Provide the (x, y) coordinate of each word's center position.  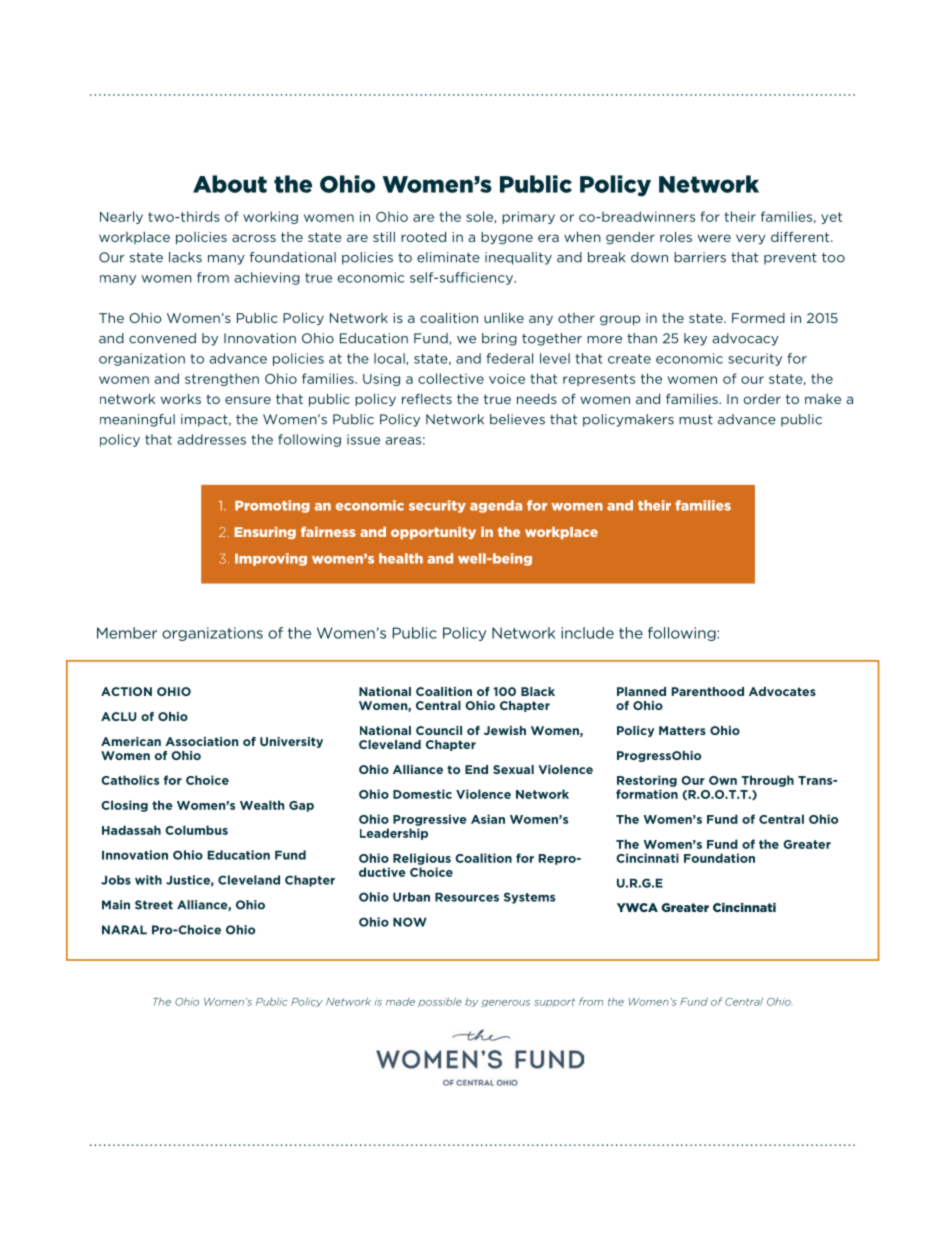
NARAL (124, 930)
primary (528, 217)
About (230, 184)
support (554, 1002)
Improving (271, 559)
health (401, 558)
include (587, 633)
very (750, 239)
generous (506, 1003)
